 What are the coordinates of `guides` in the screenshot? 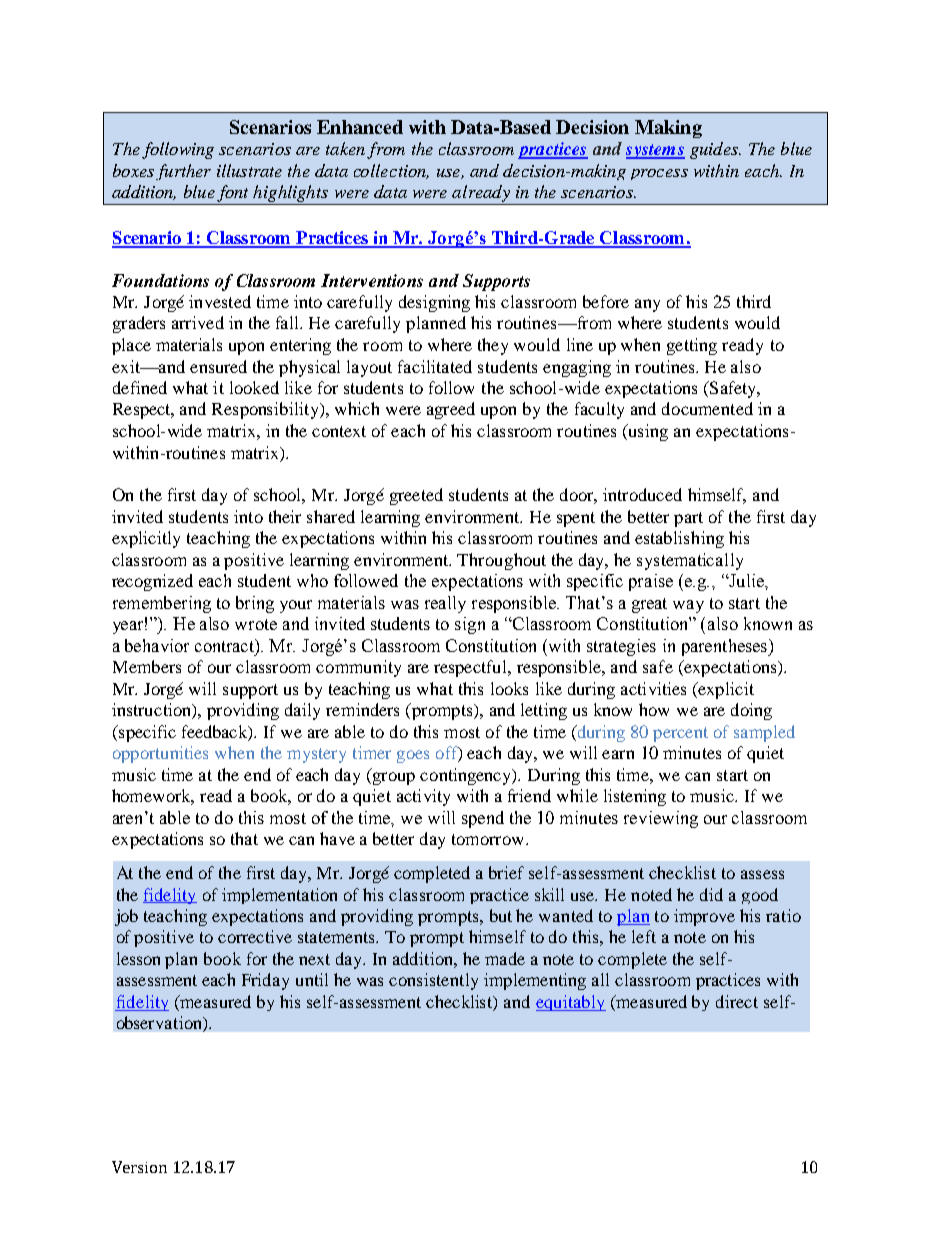 It's located at (715, 150).
